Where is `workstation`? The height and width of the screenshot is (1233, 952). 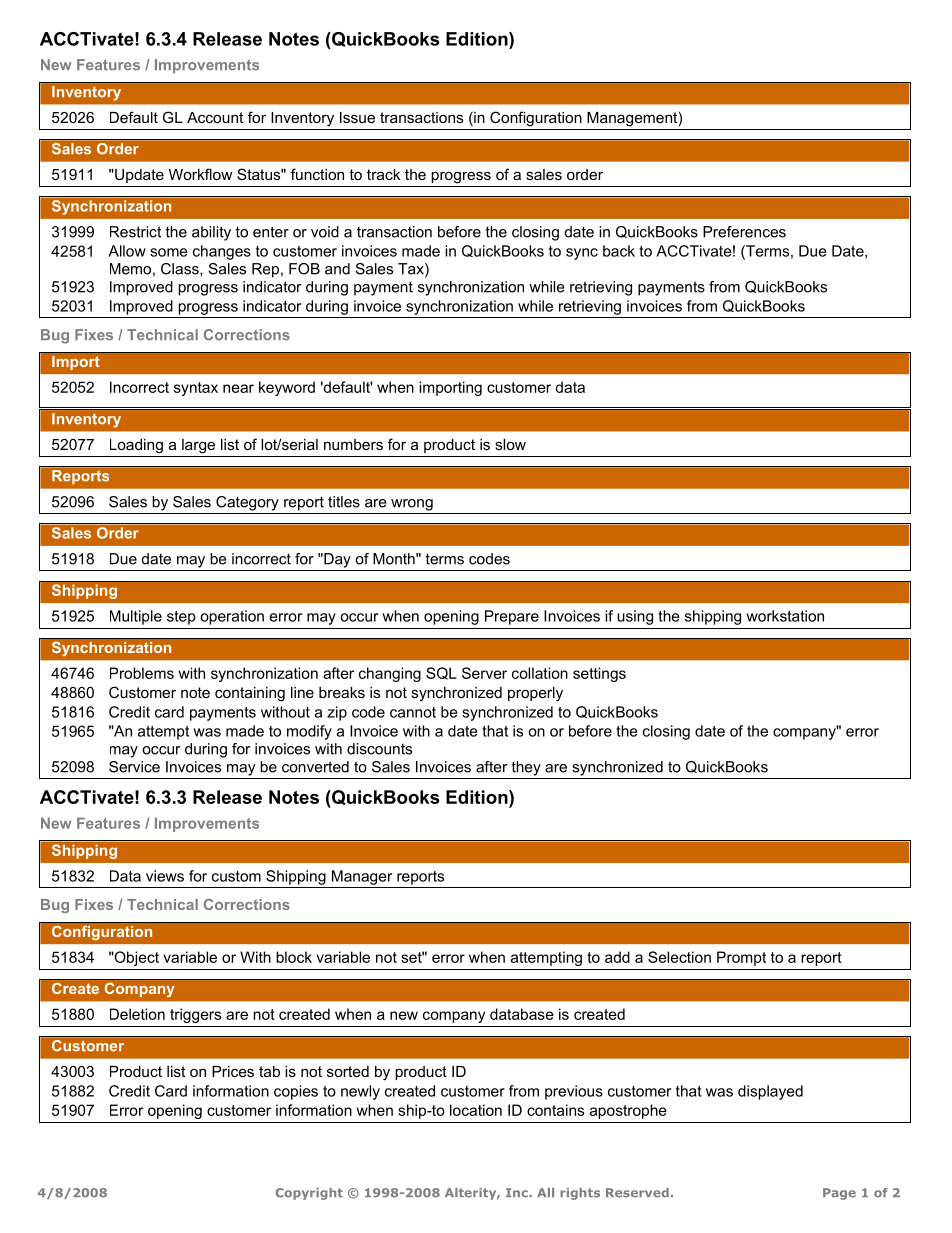 workstation is located at coordinates (785, 616).
